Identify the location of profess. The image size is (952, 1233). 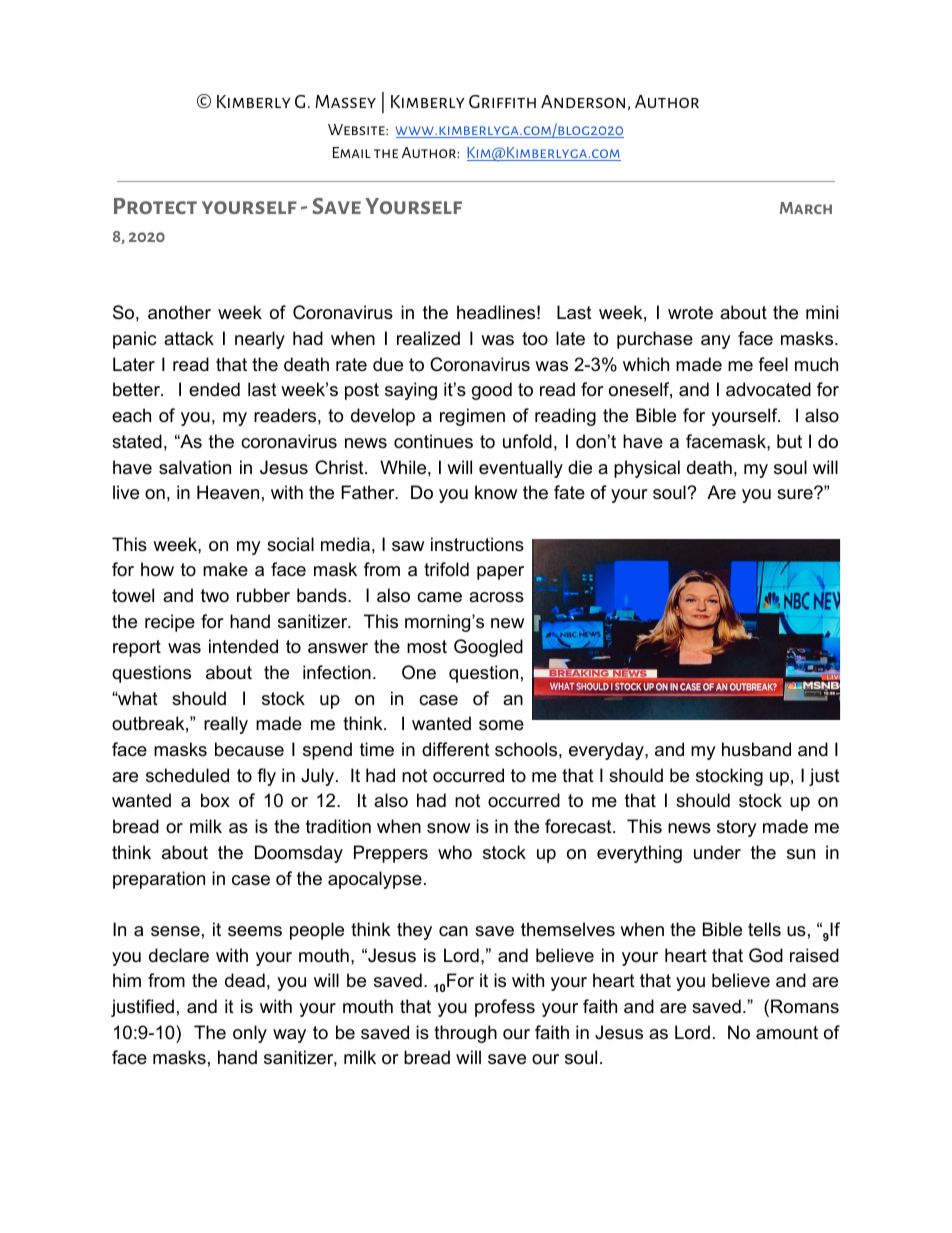
(505, 1008).
